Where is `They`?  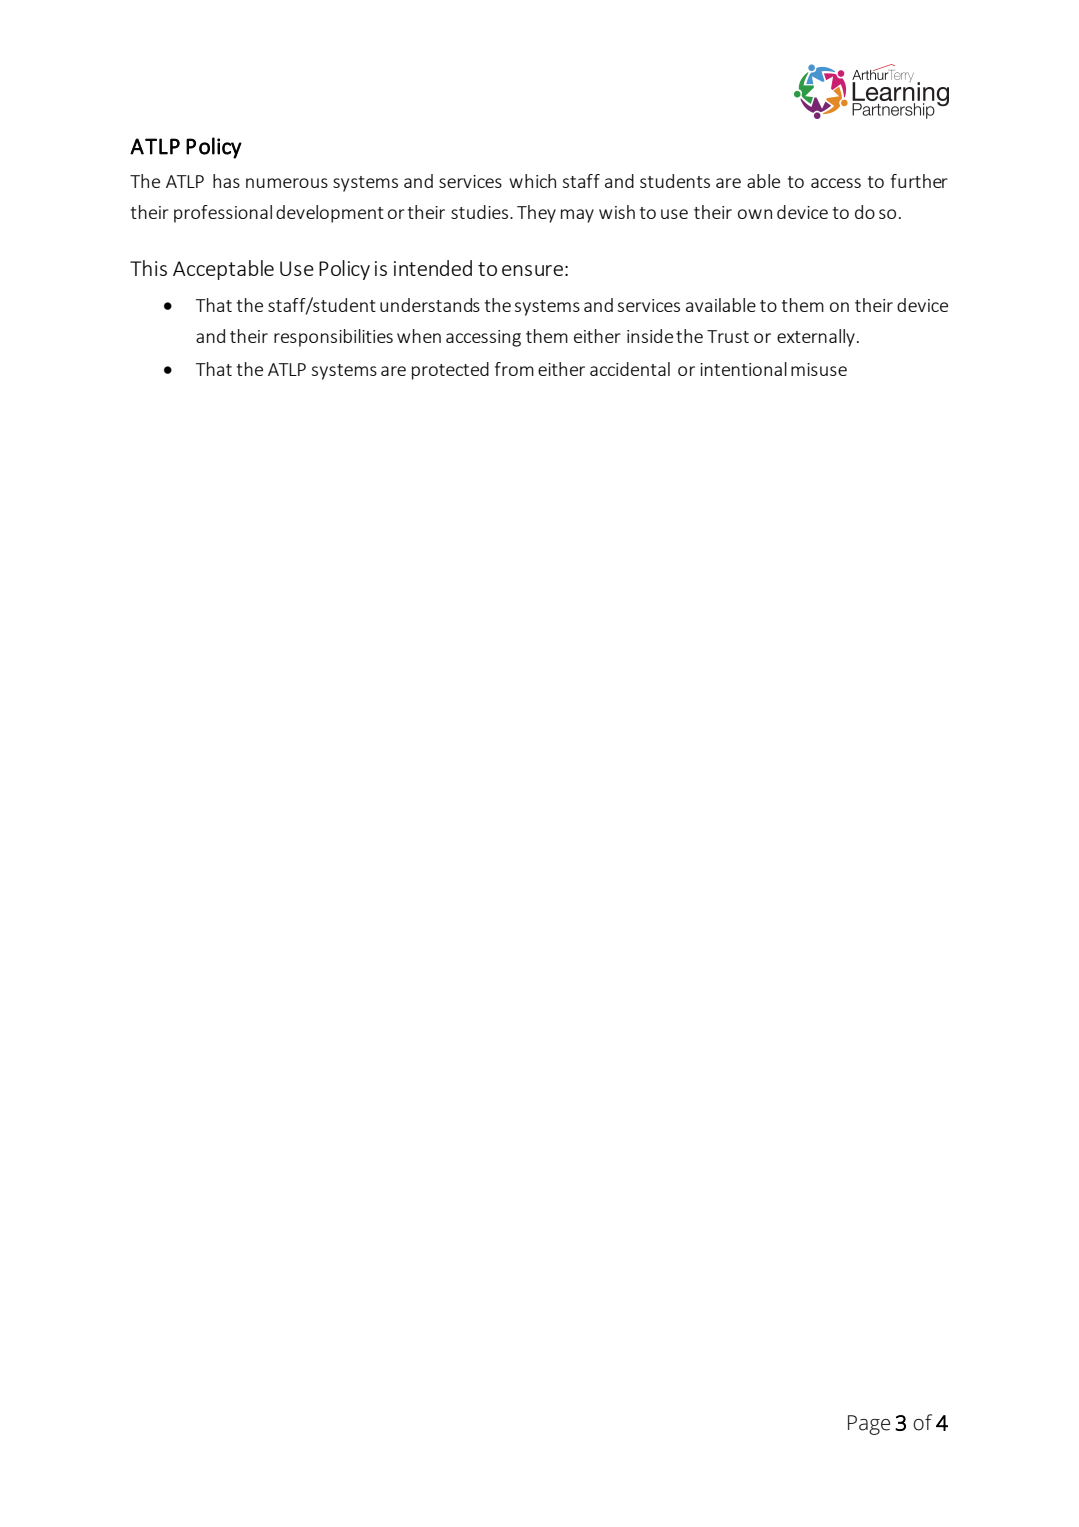 They is located at coordinates (536, 214).
